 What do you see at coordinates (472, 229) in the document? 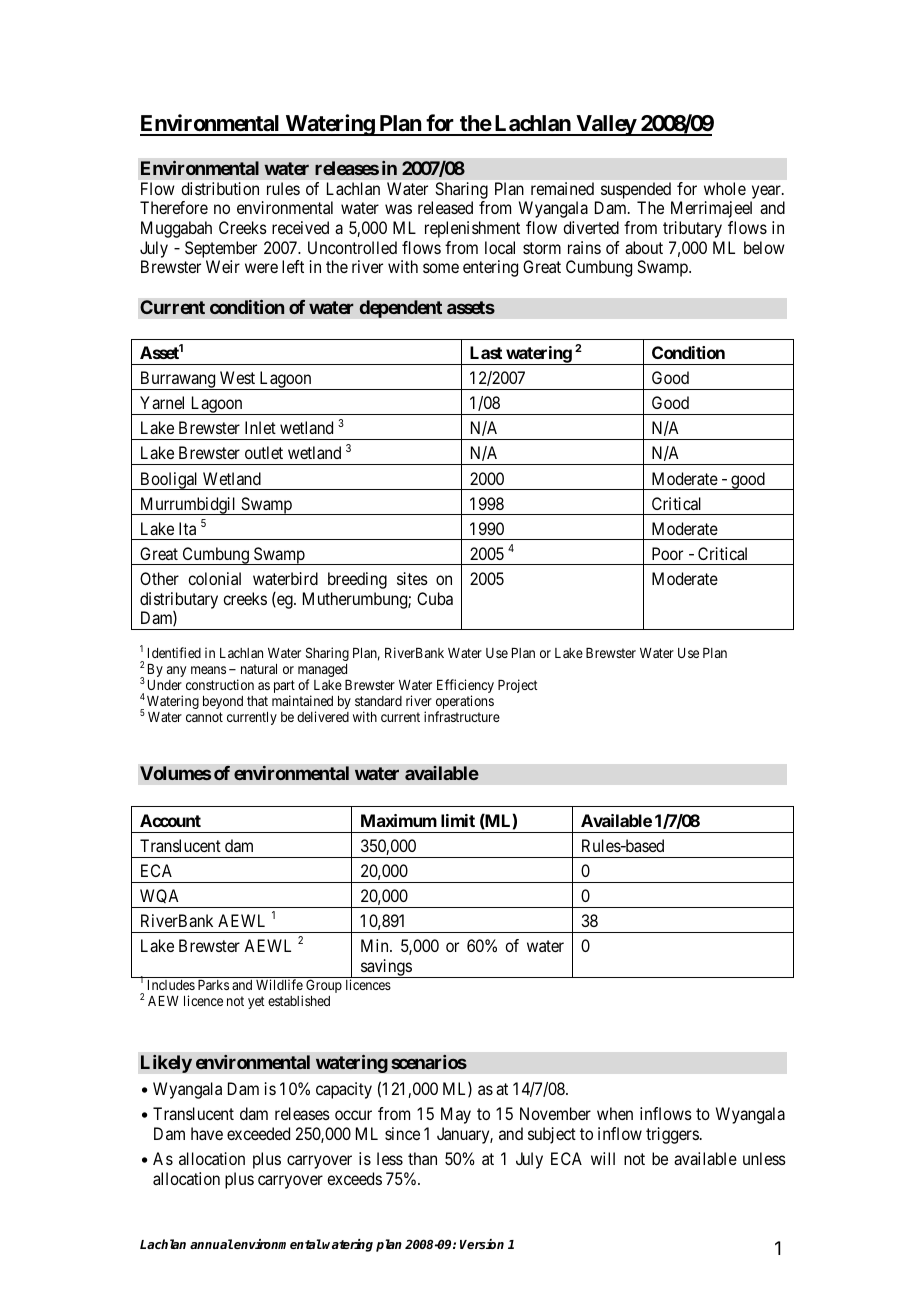
I see `replenishment` at bounding box center [472, 229].
